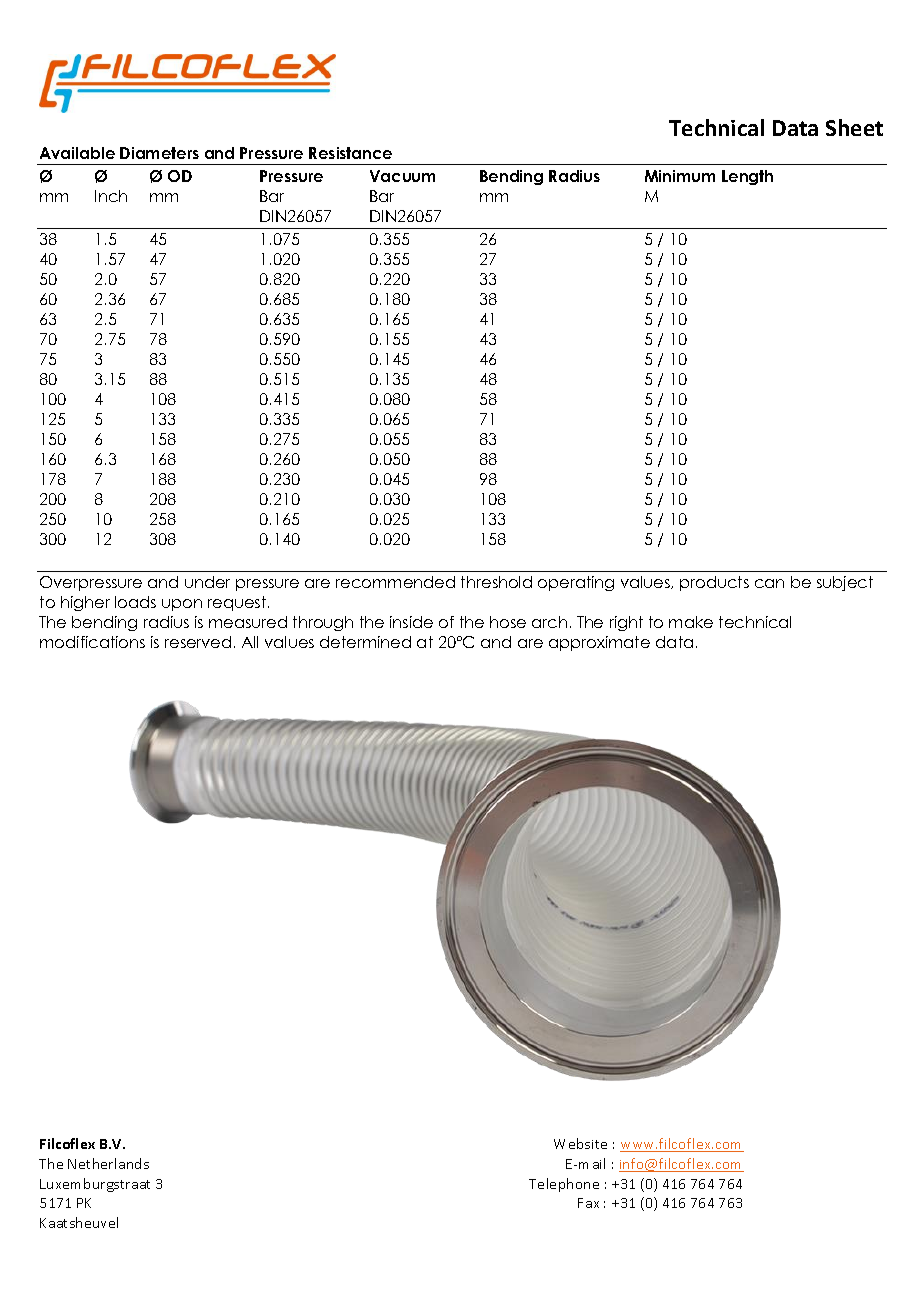 The height and width of the screenshot is (1308, 924). What do you see at coordinates (108, 1163) in the screenshot?
I see `Netherlands` at bounding box center [108, 1163].
